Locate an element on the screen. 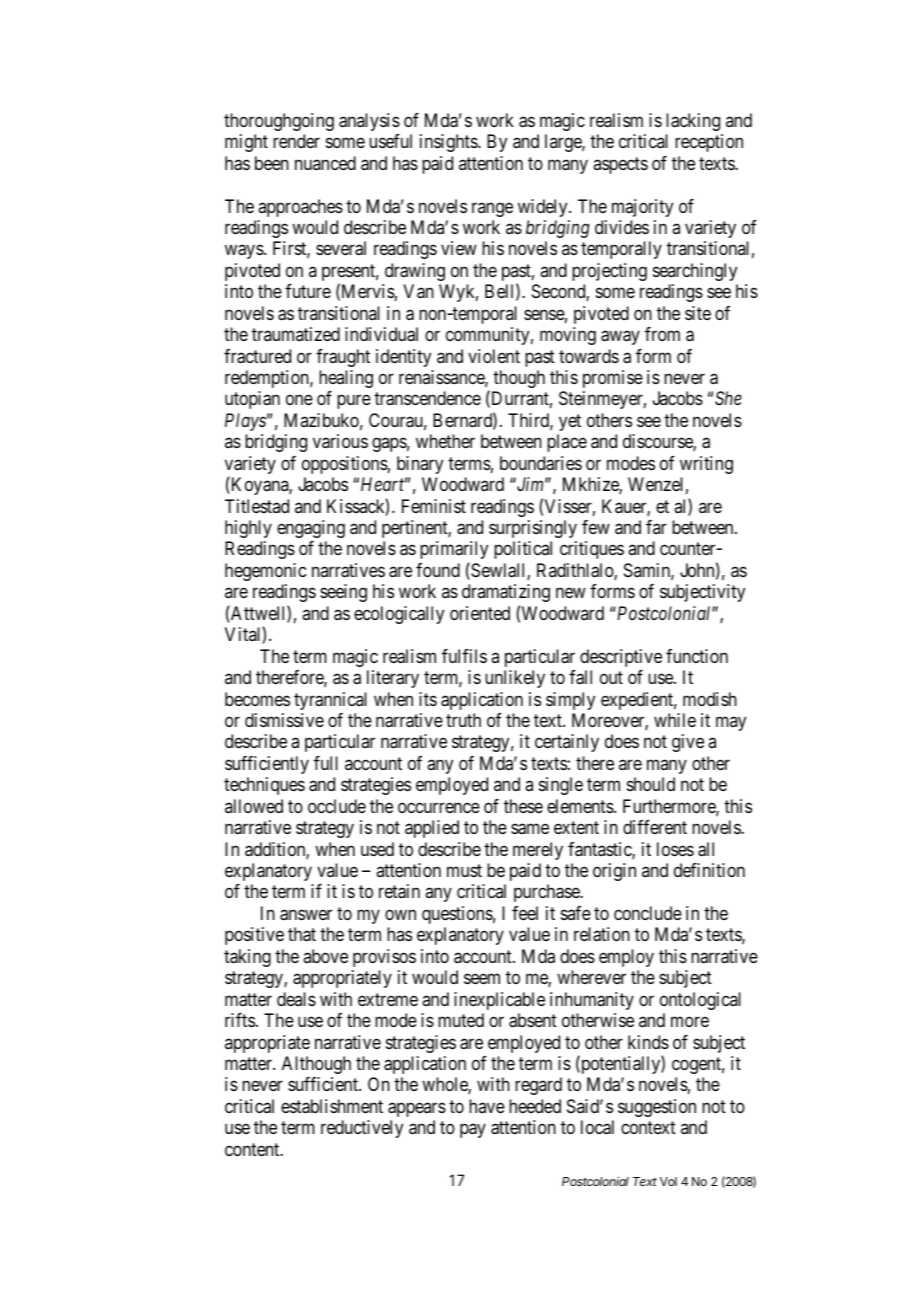 This screenshot has height=1308, width=924. establishment is located at coordinates (332, 1106).
